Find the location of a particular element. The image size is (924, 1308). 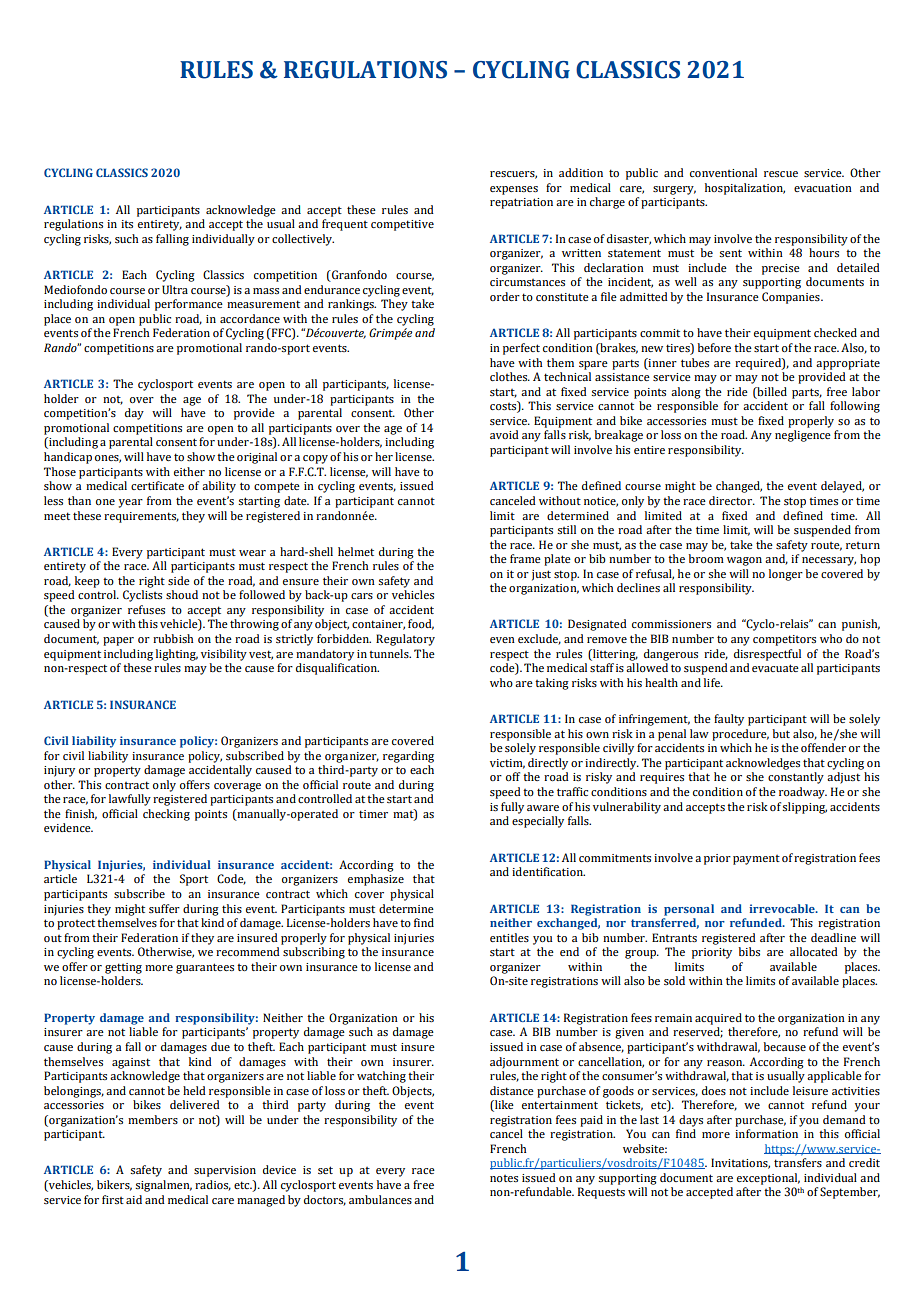

especially is located at coordinates (538, 822).
